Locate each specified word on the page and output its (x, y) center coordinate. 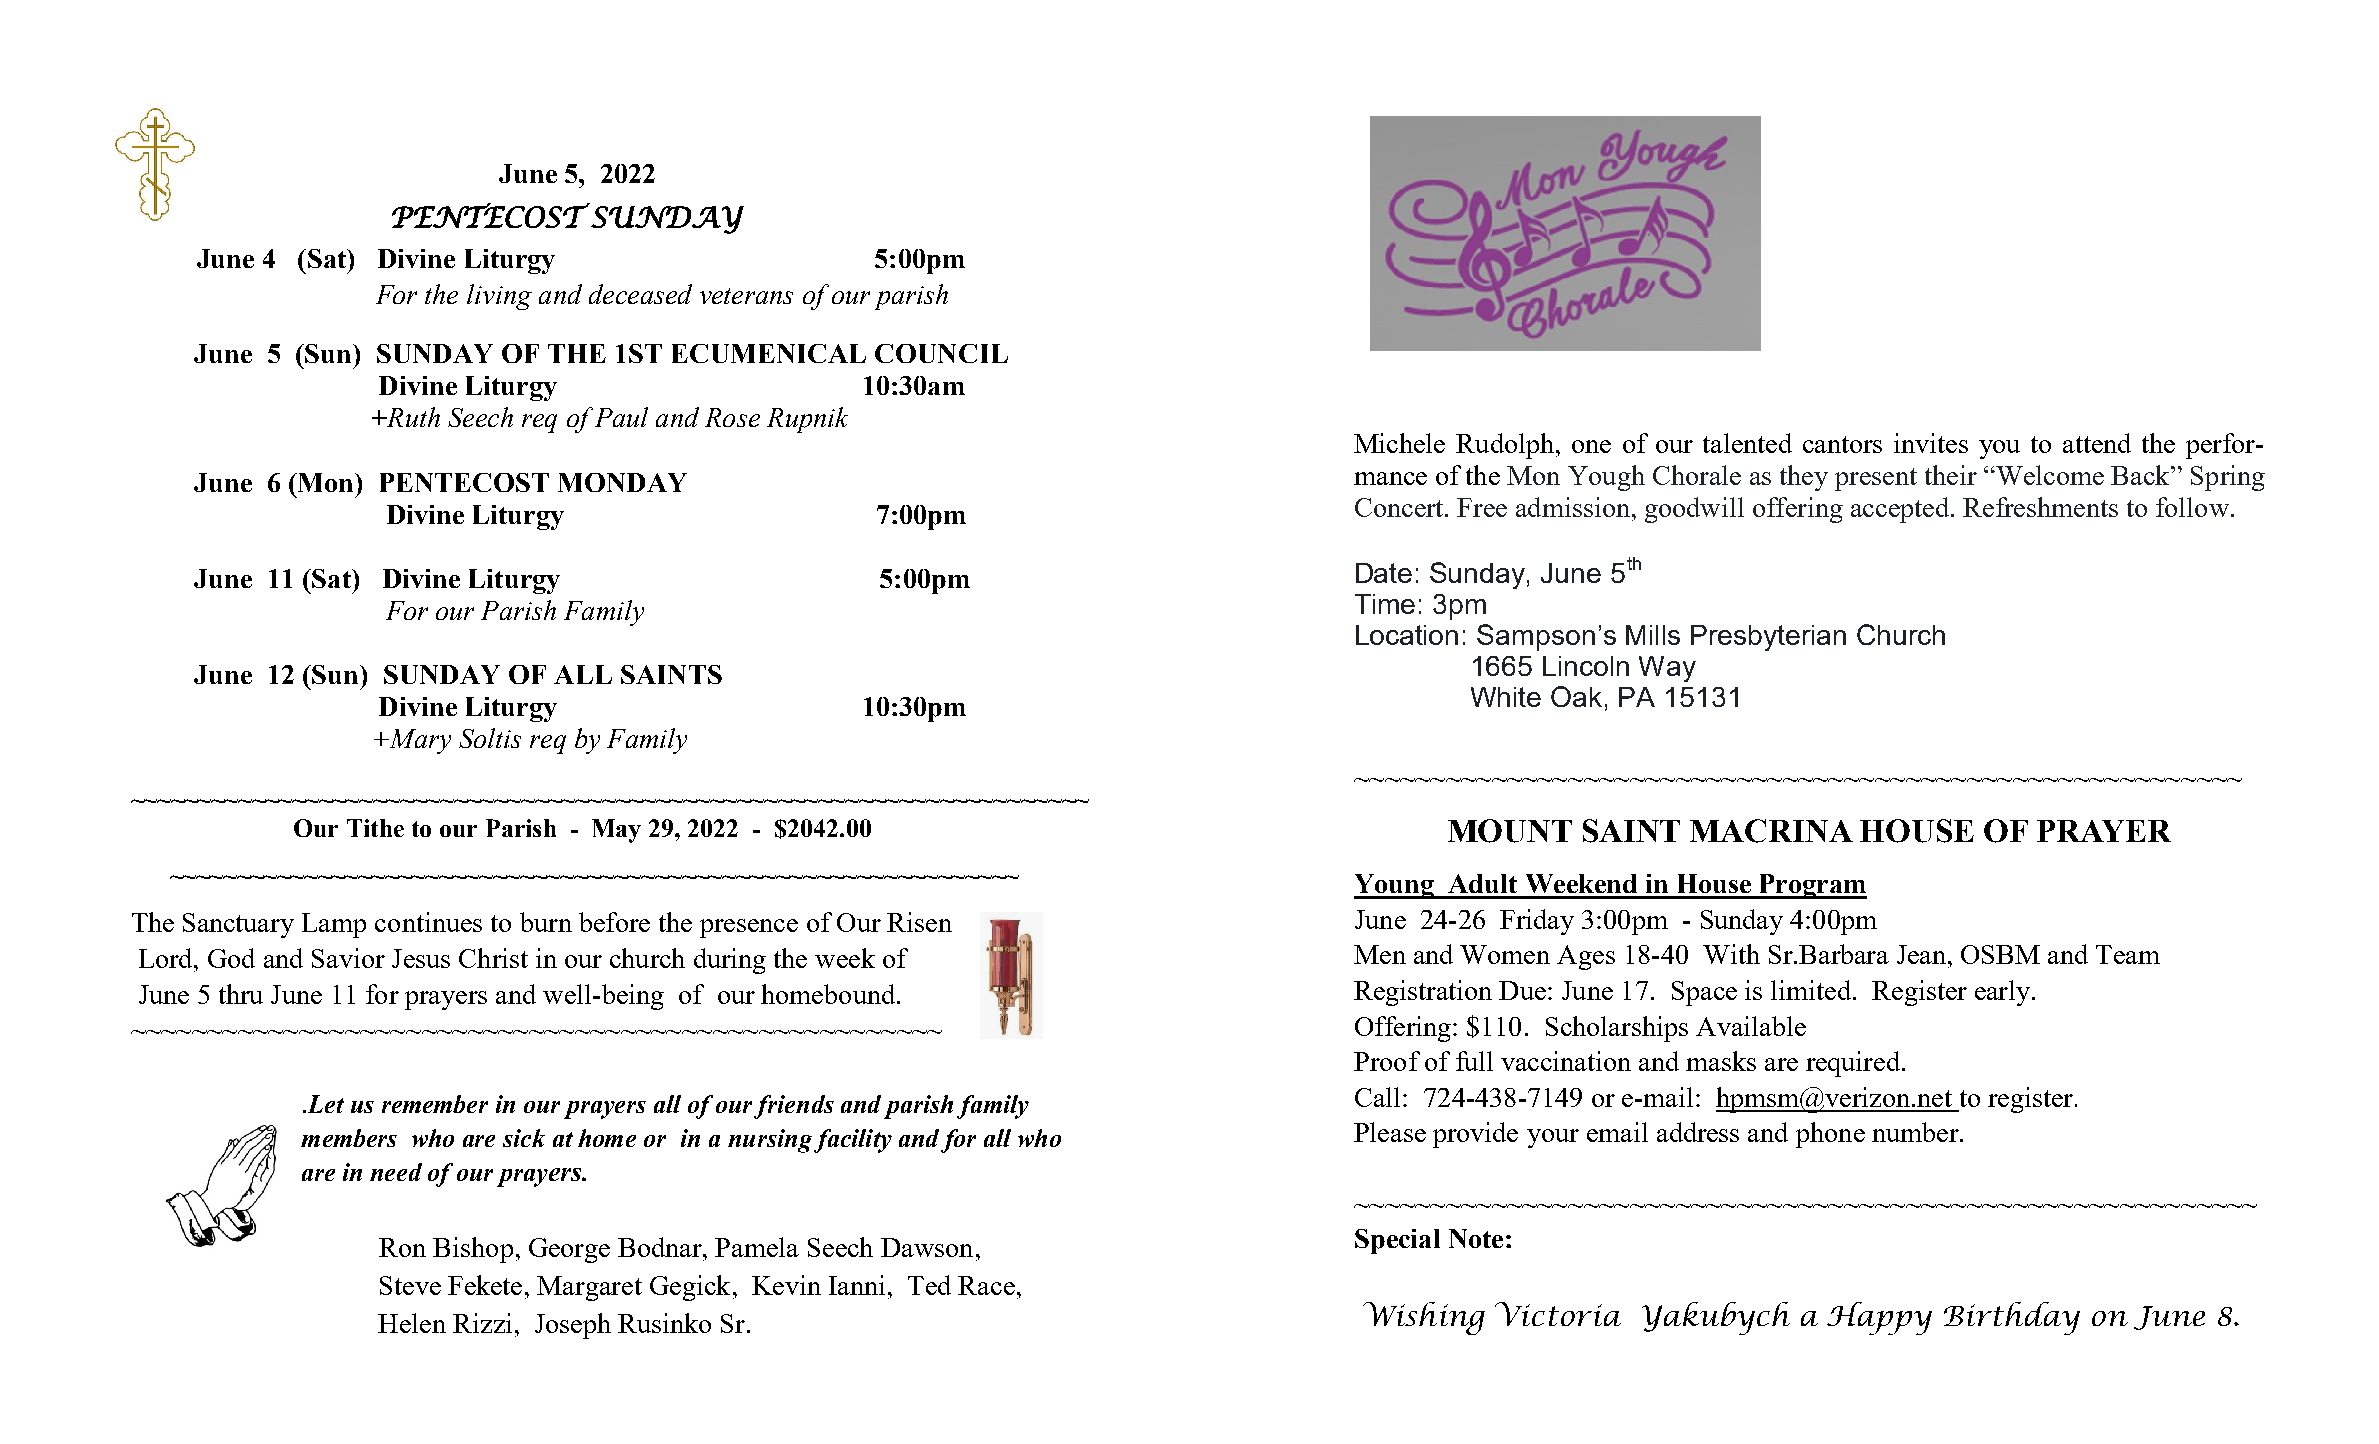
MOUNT (1510, 831)
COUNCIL (941, 353)
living (499, 297)
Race (986, 1285)
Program (1812, 886)
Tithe (375, 828)
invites (1931, 443)
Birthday (2012, 1318)
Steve (410, 1285)
